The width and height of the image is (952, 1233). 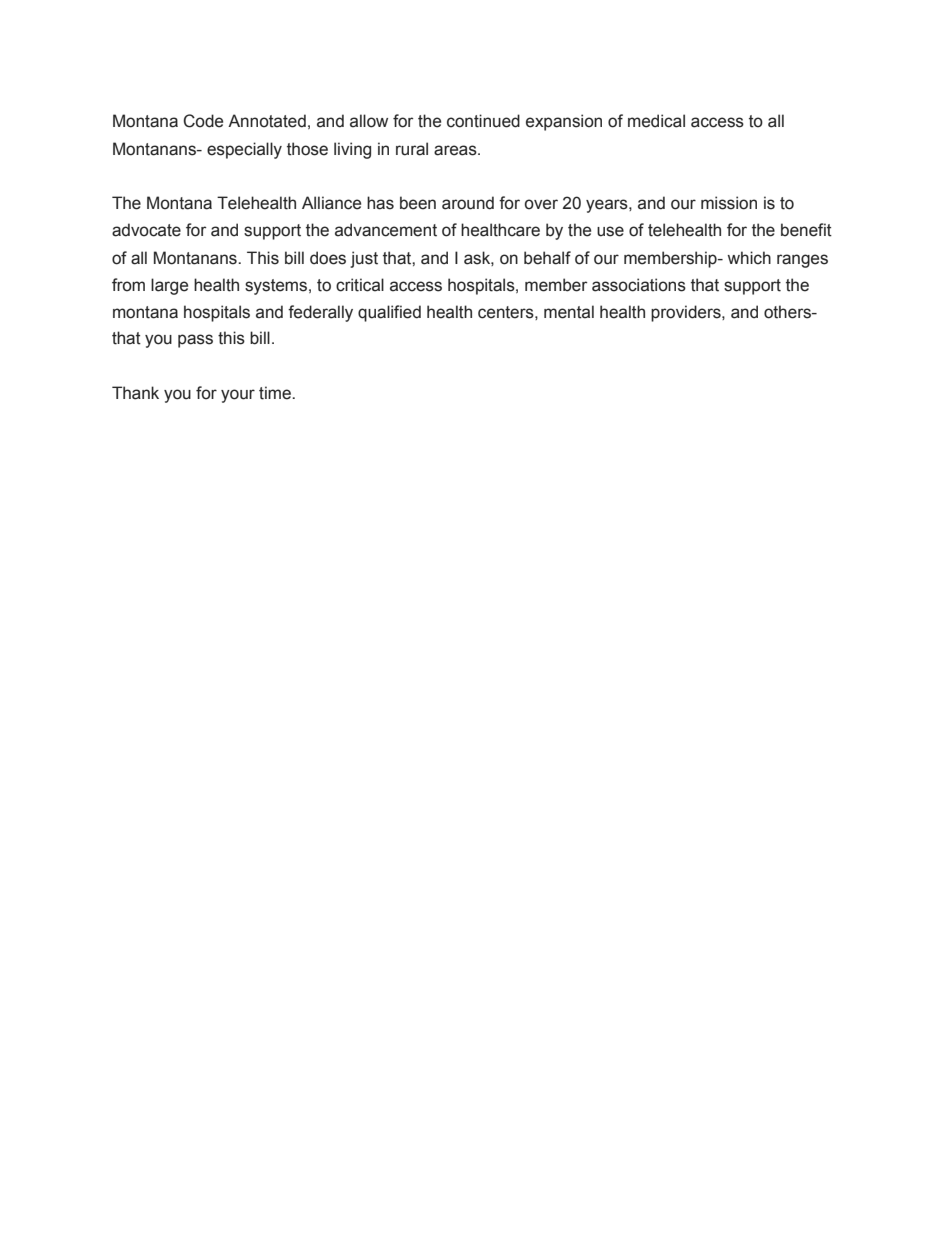 I want to click on Alliance, so click(x=331, y=203).
